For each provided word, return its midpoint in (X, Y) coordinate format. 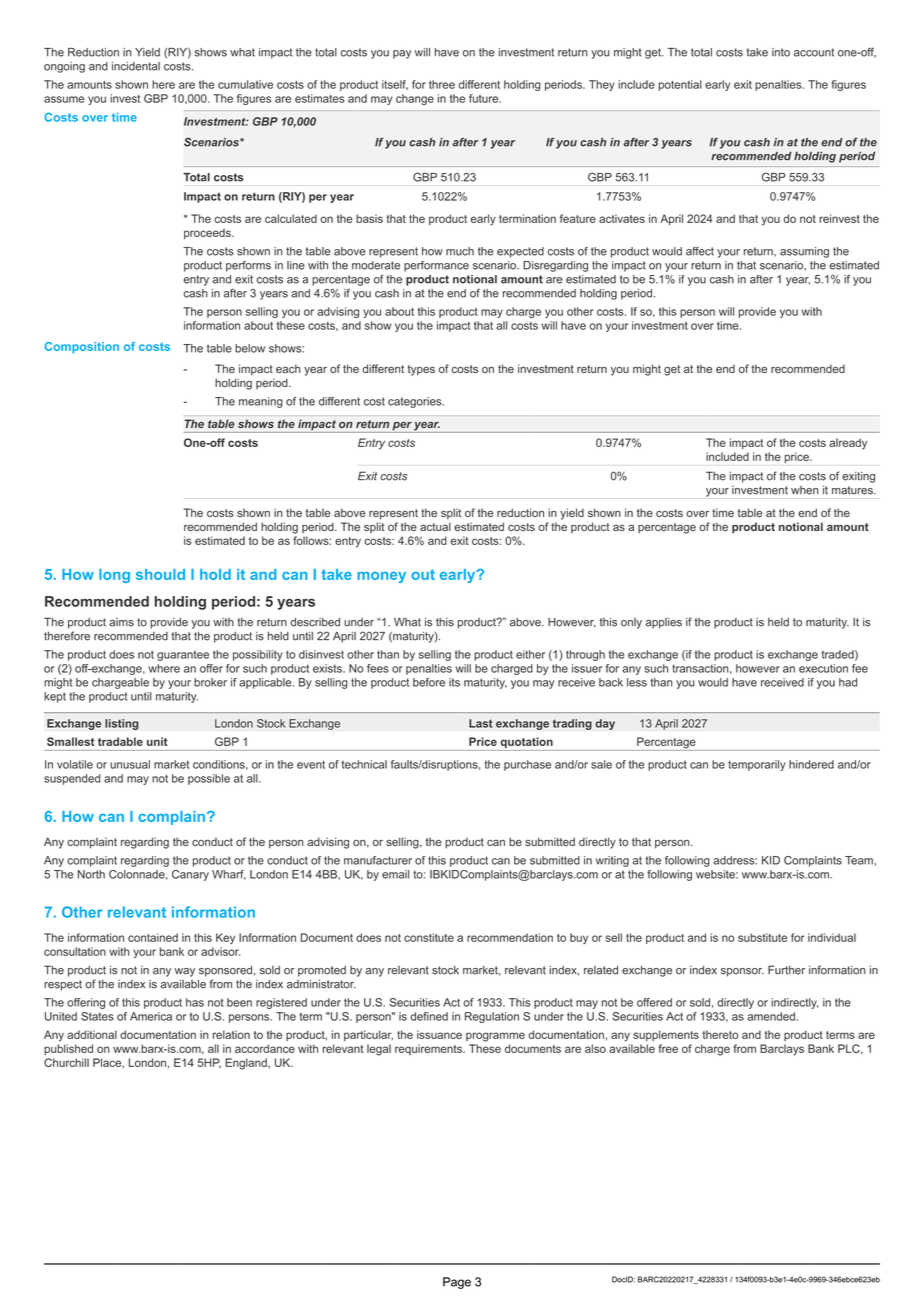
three (442, 84)
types (421, 370)
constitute (429, 937)
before (429, 682)
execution (823, 668)
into (781, 52)
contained (153, 937)
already (848, 444)
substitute (762, 937)
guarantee (183, 656)
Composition (82, 347)
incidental (136, 66)
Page (457, 1283)
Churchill (66, 1062)
